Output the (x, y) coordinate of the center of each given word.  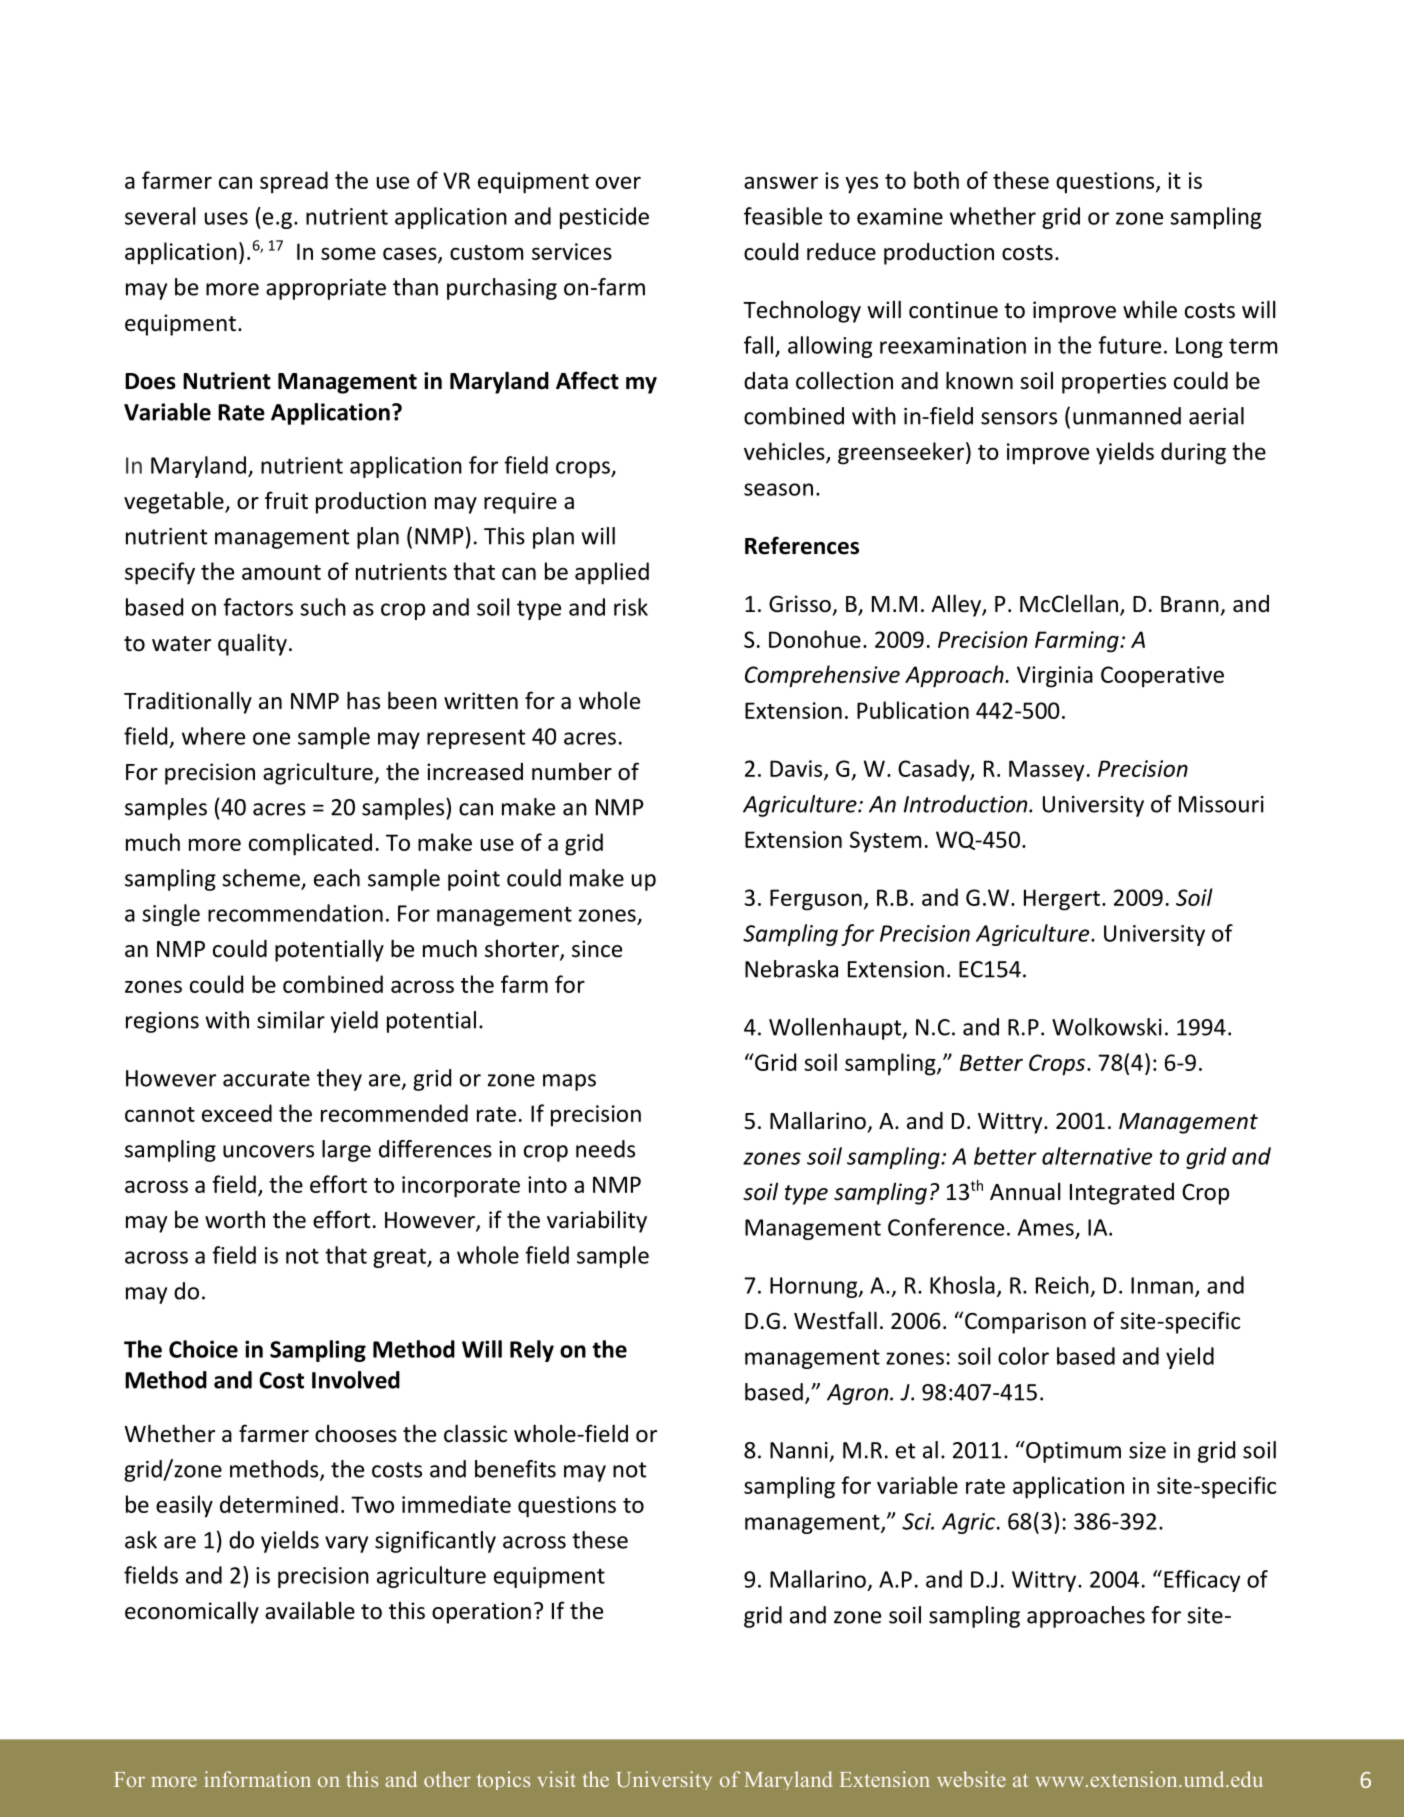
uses (226, 218)
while (1150, 309)
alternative (1097, 1156)
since (597, 949)
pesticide (604, 218)
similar (291, 1020)
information (257, 1779)
